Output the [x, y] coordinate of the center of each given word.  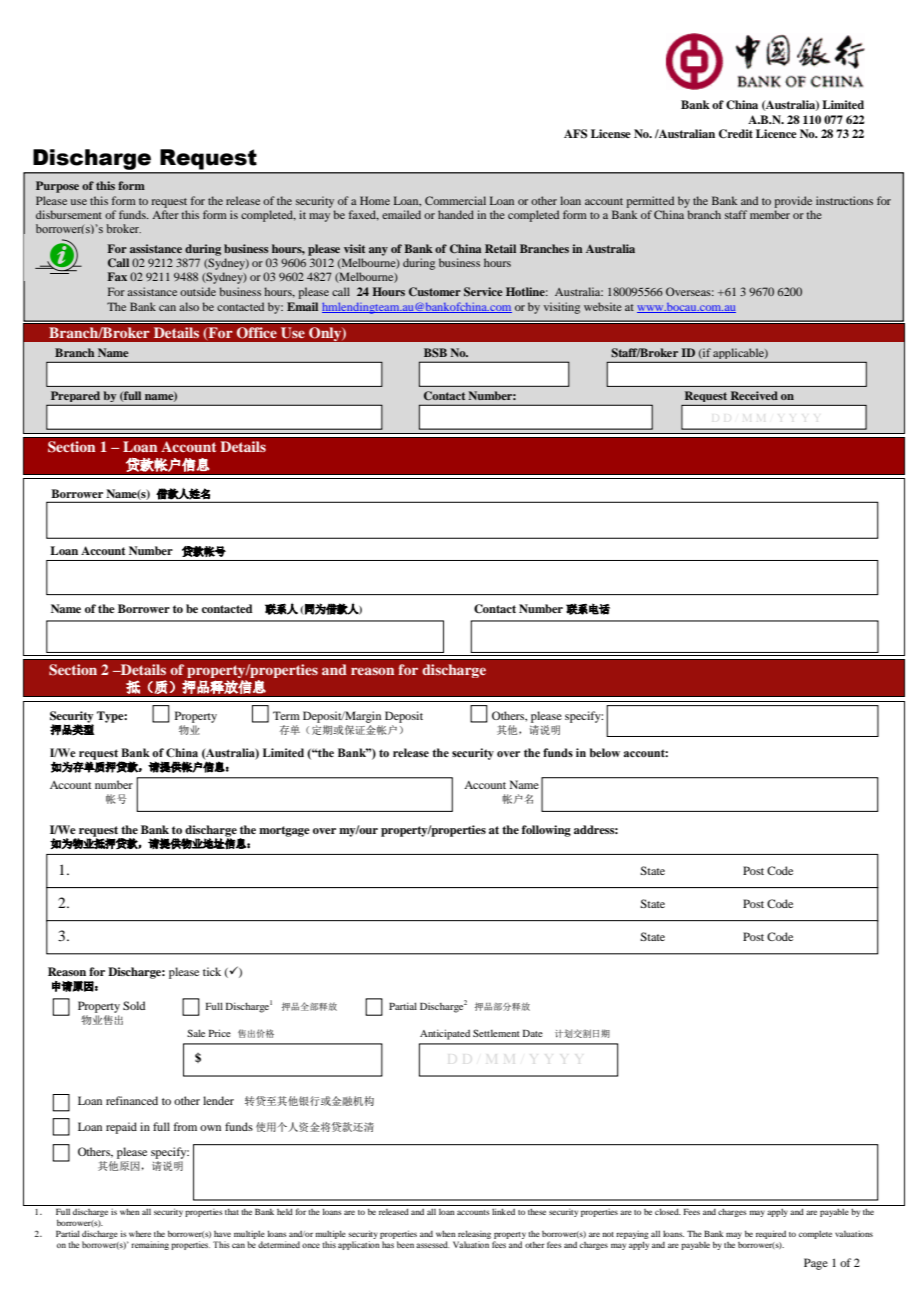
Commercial [455, 200]
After [165, 214]
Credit [736, 134]
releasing [474, 1236]
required [771, 1234]
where [140, 1234]
